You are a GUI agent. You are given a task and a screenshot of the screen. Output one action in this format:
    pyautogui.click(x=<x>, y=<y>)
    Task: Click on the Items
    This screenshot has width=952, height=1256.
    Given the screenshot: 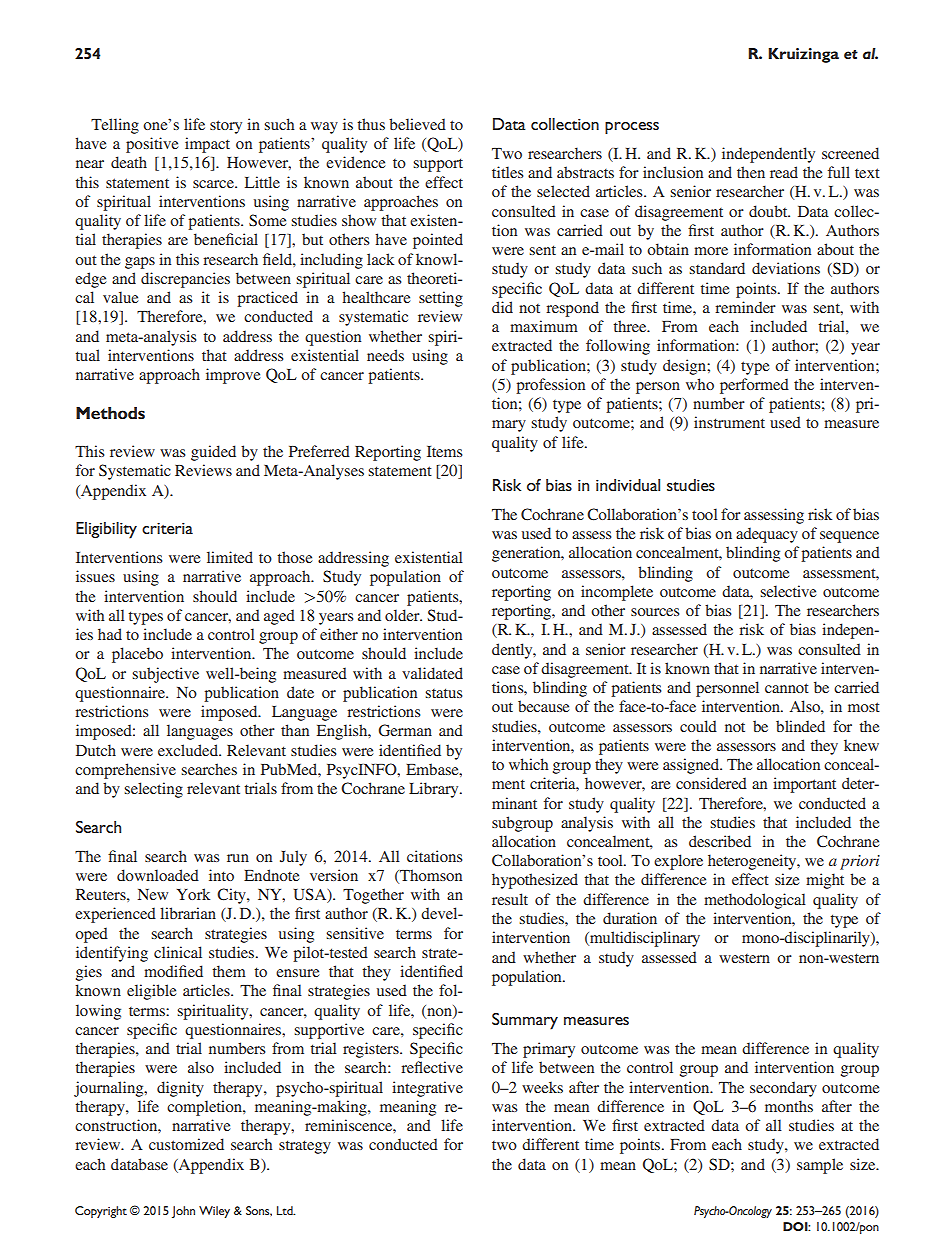 What is the action you would take?
    pyautogui.click(x=444, y=451)
